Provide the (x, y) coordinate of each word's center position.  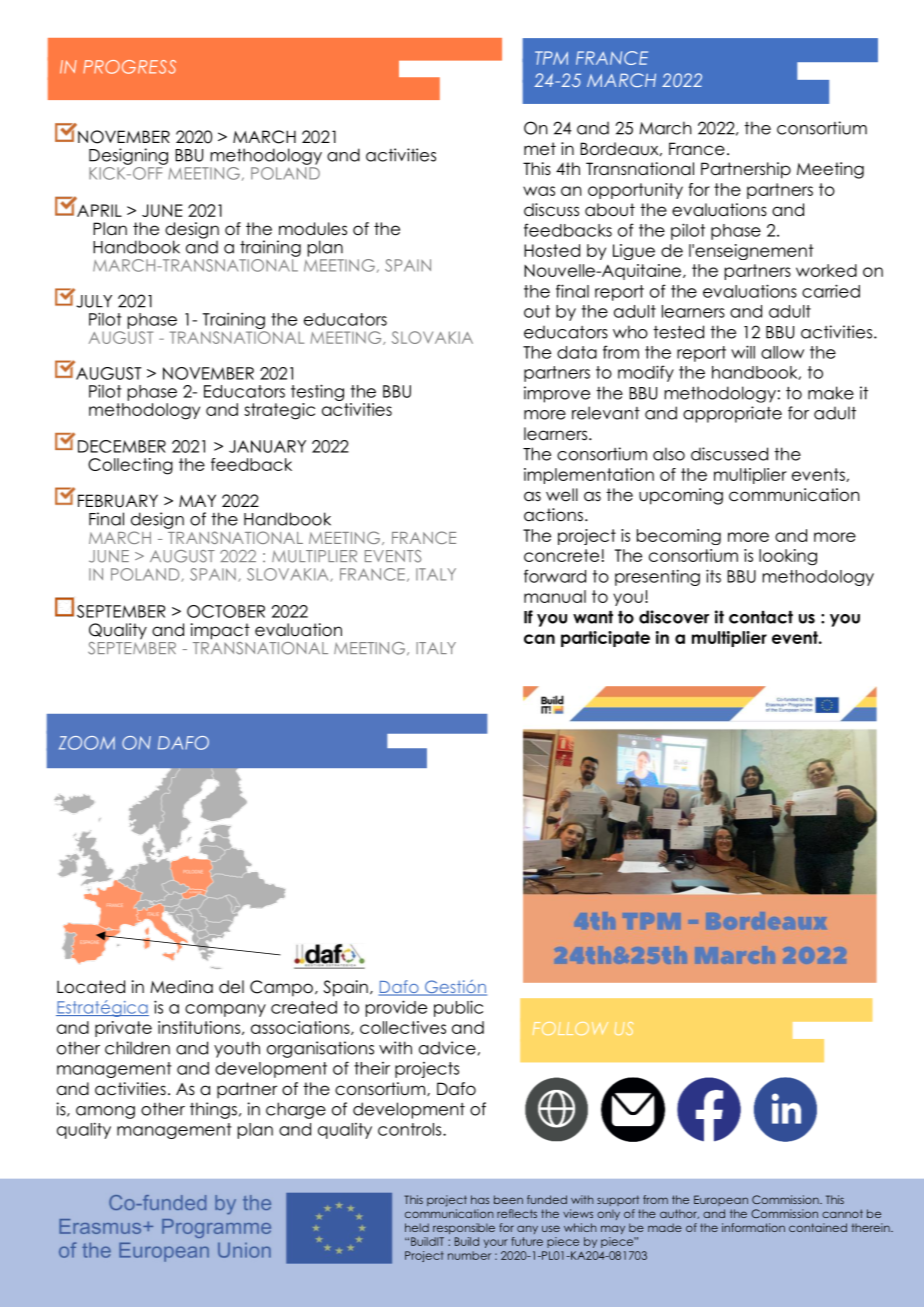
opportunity (635, 191)
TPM (551, 58)
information (753, 1227)
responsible (464, 1228)
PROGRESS (129, 67)
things (213, 1110)
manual (555, 596)
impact (220, 631)
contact (761, 617)
